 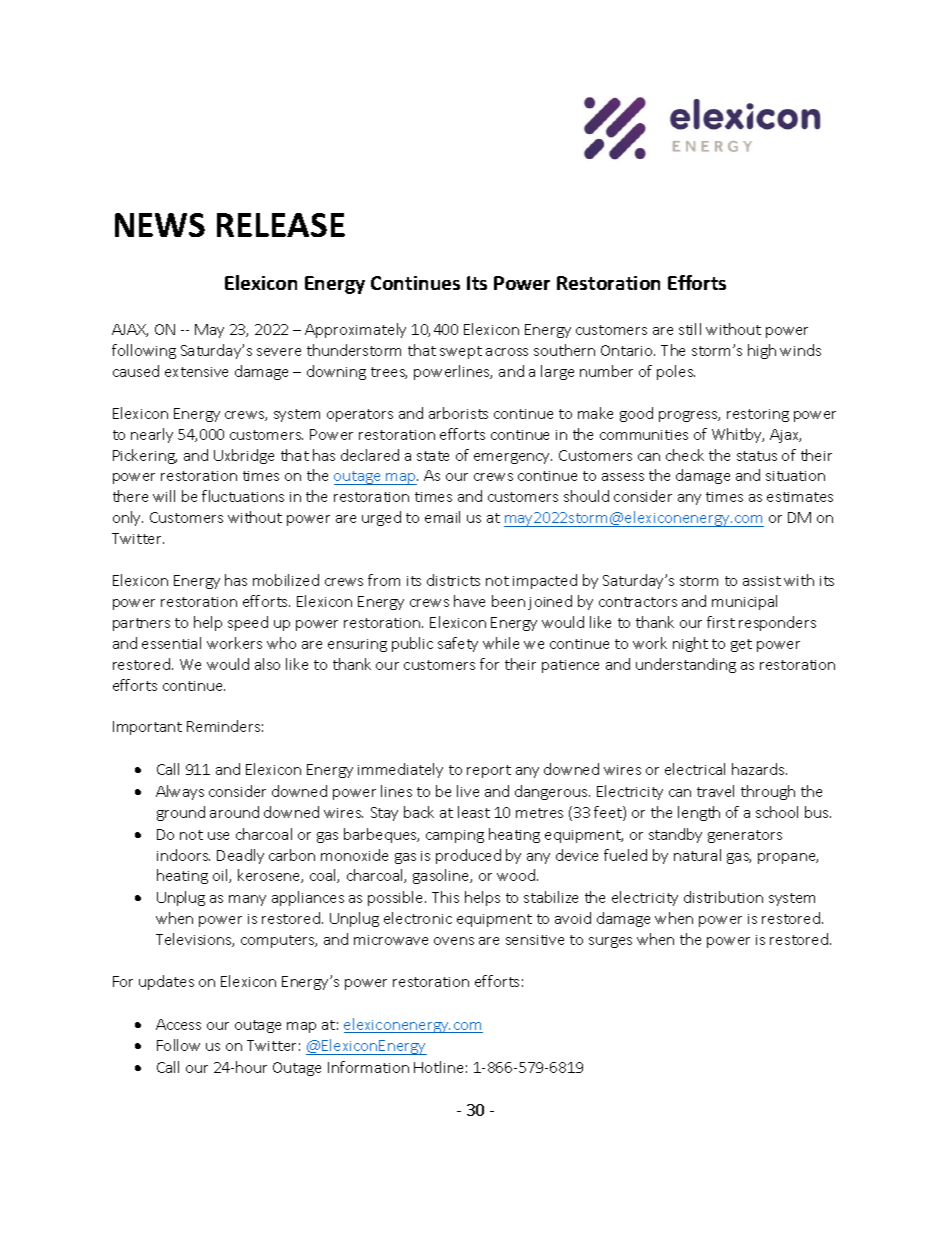 I want to click on nearly, so click(x=152, y=435).
